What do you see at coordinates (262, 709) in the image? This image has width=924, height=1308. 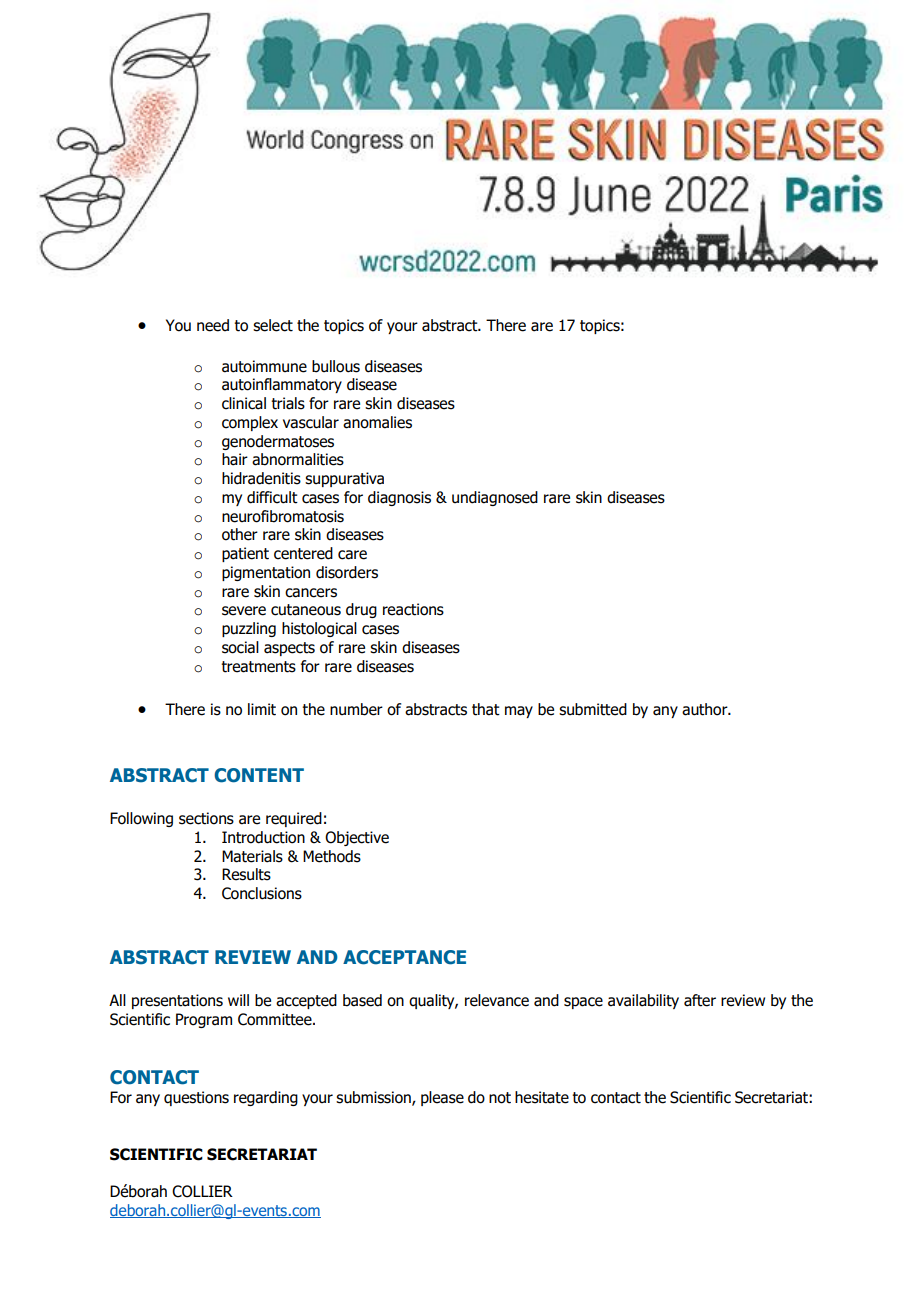 I see `limit` at bounding box center [262, 709].
